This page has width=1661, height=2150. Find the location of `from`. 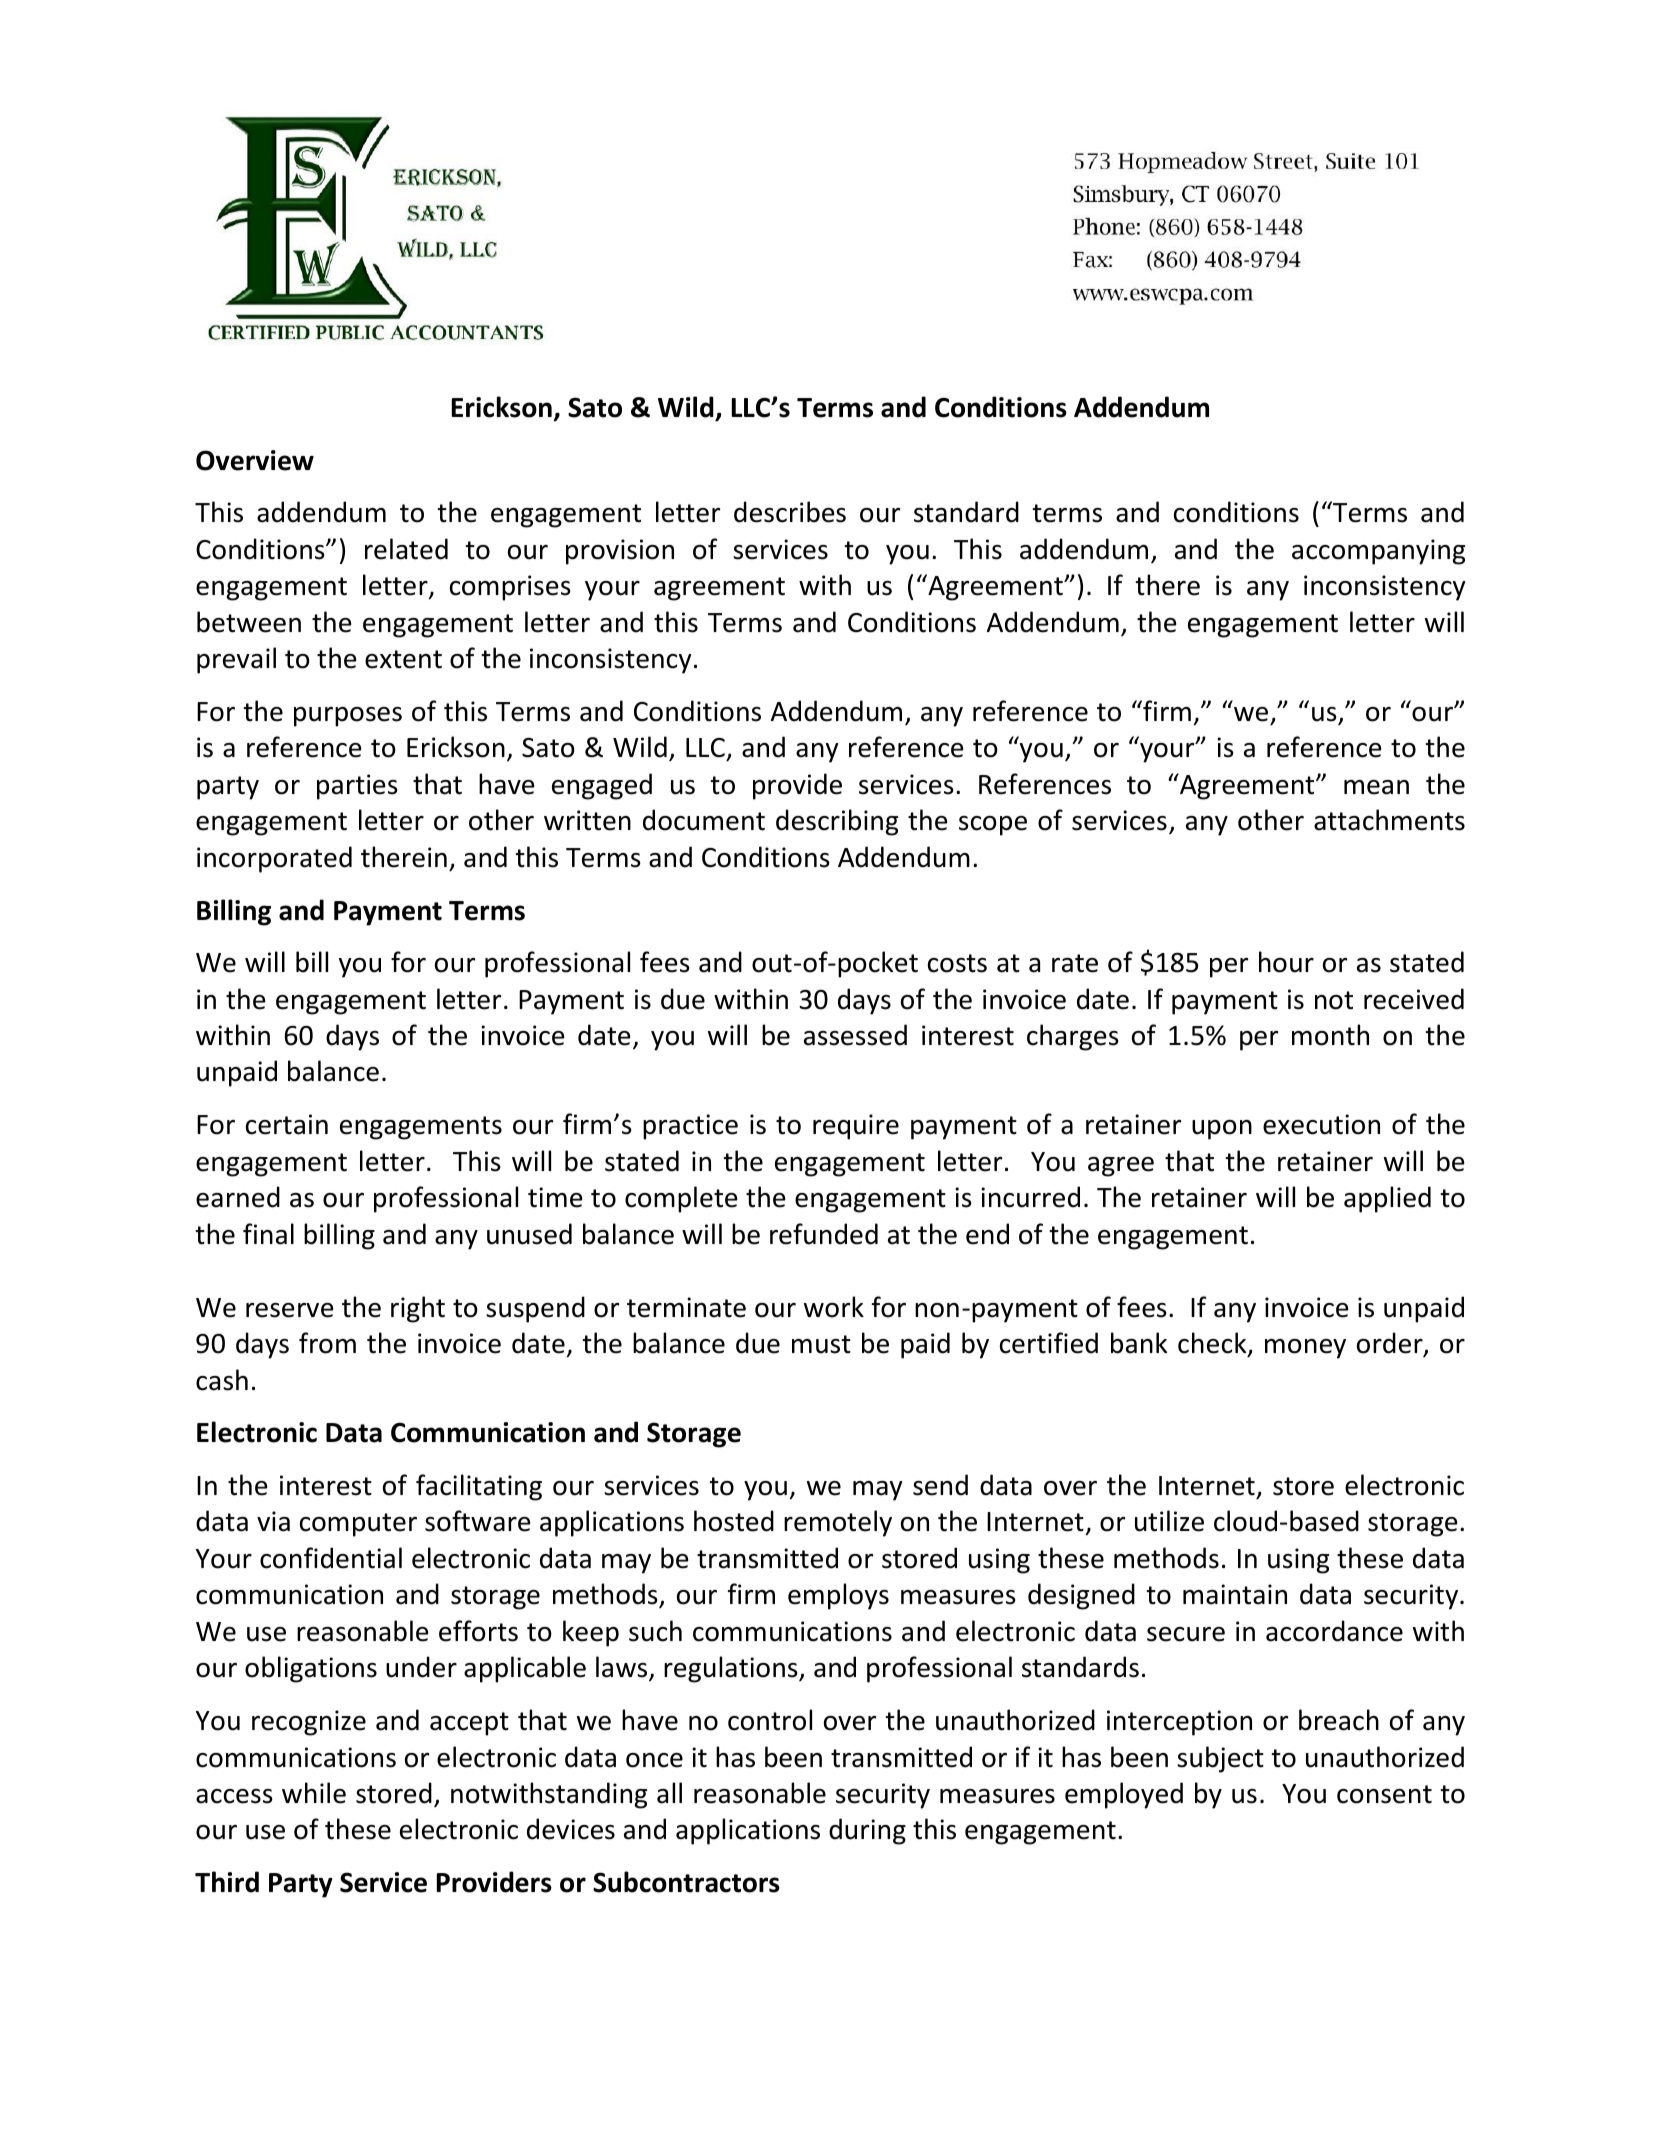

from is located at coordinates (327, 1343).
